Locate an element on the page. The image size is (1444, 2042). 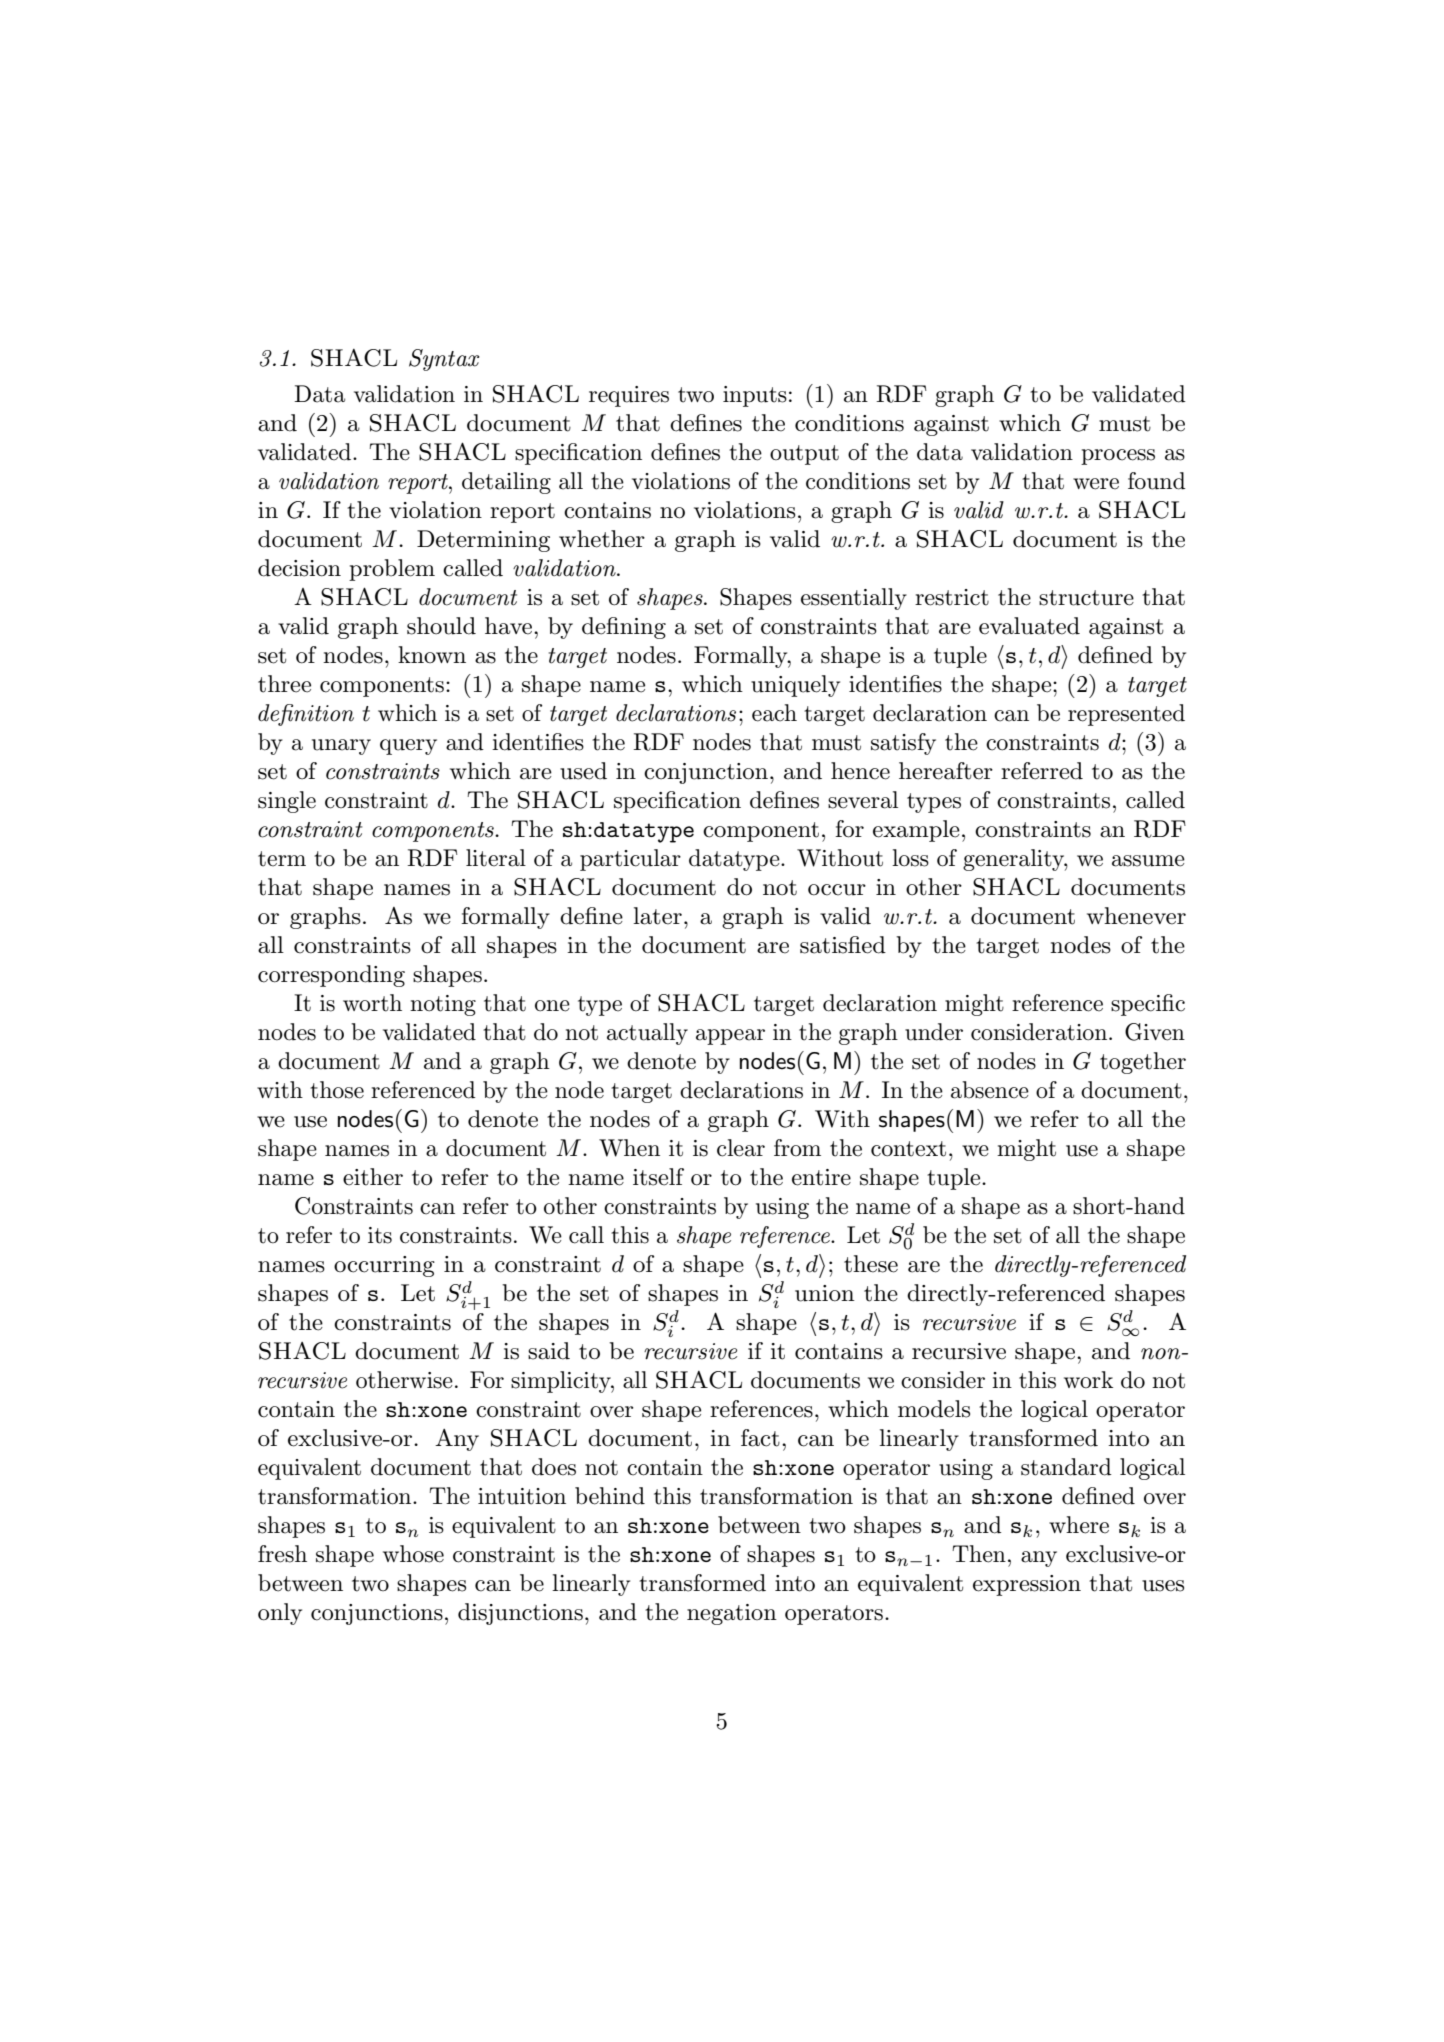
negation is located at coordinates (732, 1614).
